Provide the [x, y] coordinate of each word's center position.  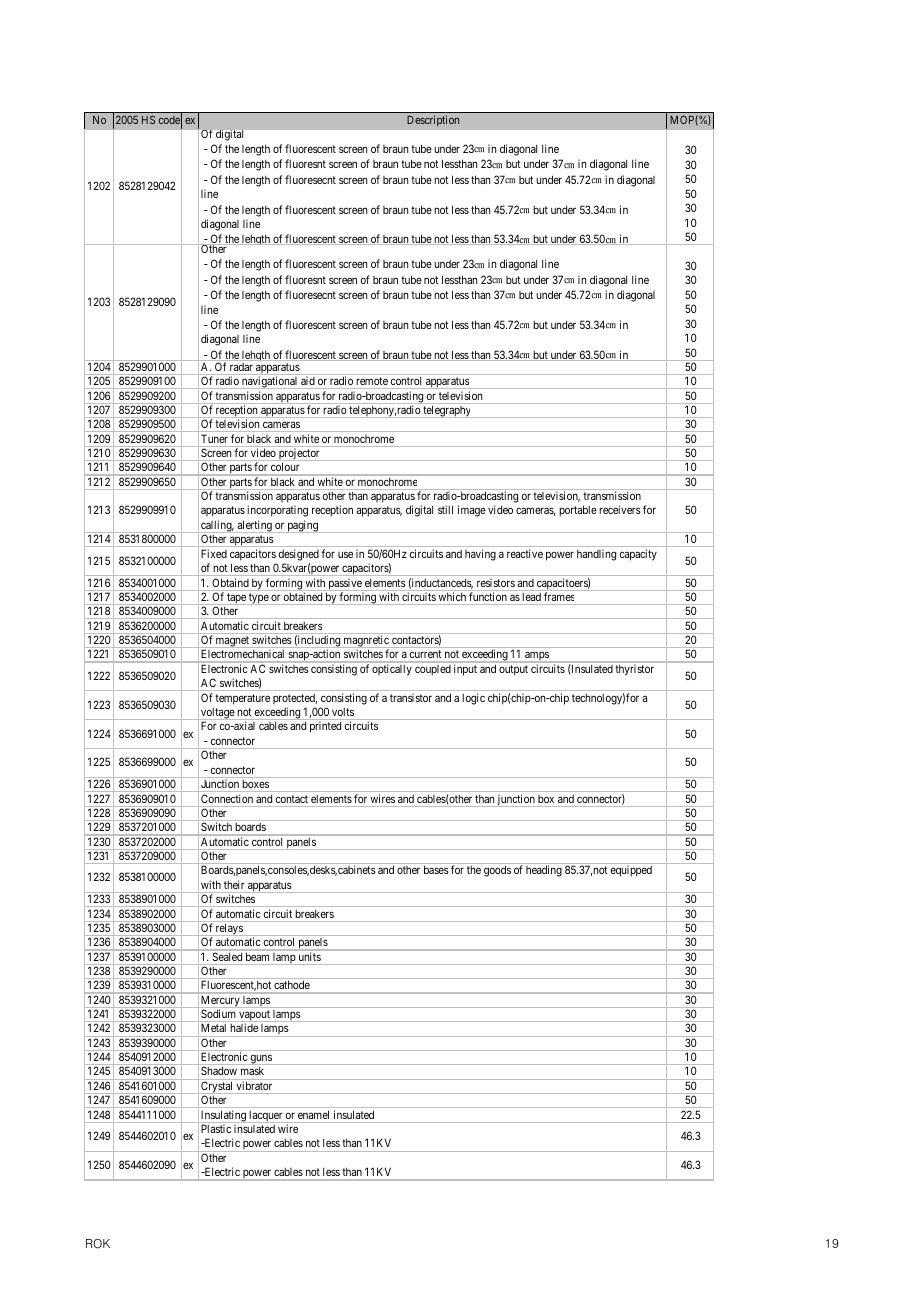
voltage [217, 715]
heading [544, 871]
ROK [98, 1244]
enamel [313, 1115]
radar [241, 367]
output [513, 670]
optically [392, 669]
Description [433, 121]
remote [372, 381]
